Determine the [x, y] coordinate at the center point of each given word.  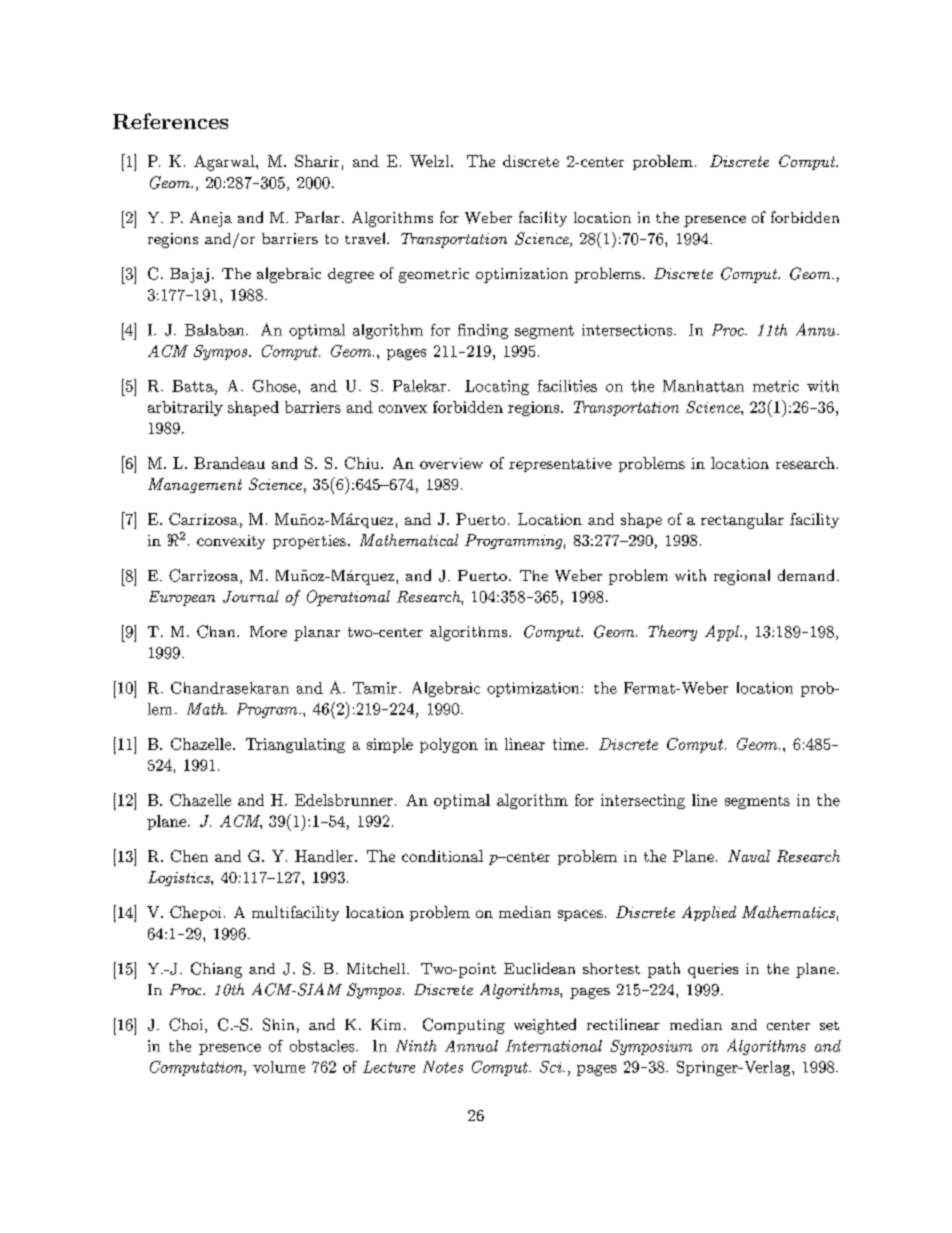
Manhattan [703, 386]
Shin [278, 1024]
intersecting [643, 801]
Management [195, 485]
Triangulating [295, 745]
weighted [545, 1026]
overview [451, 463]
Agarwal [225, 163]
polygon [449, 745]
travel [366, 238]
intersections [628, 330]
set [829, 1025]
